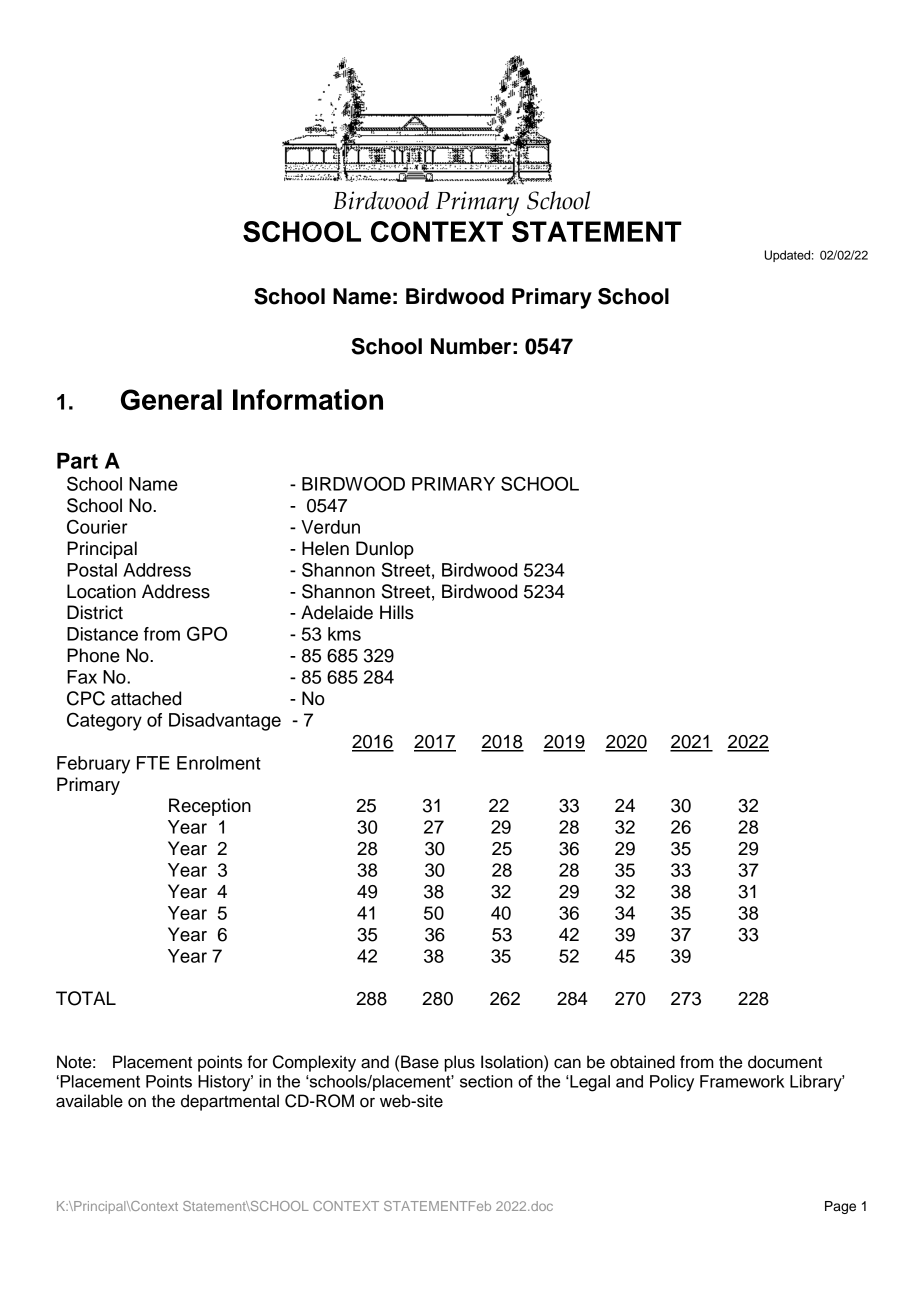 The image size is (924, 1308). I want to click on kms, so click(344, 634).
